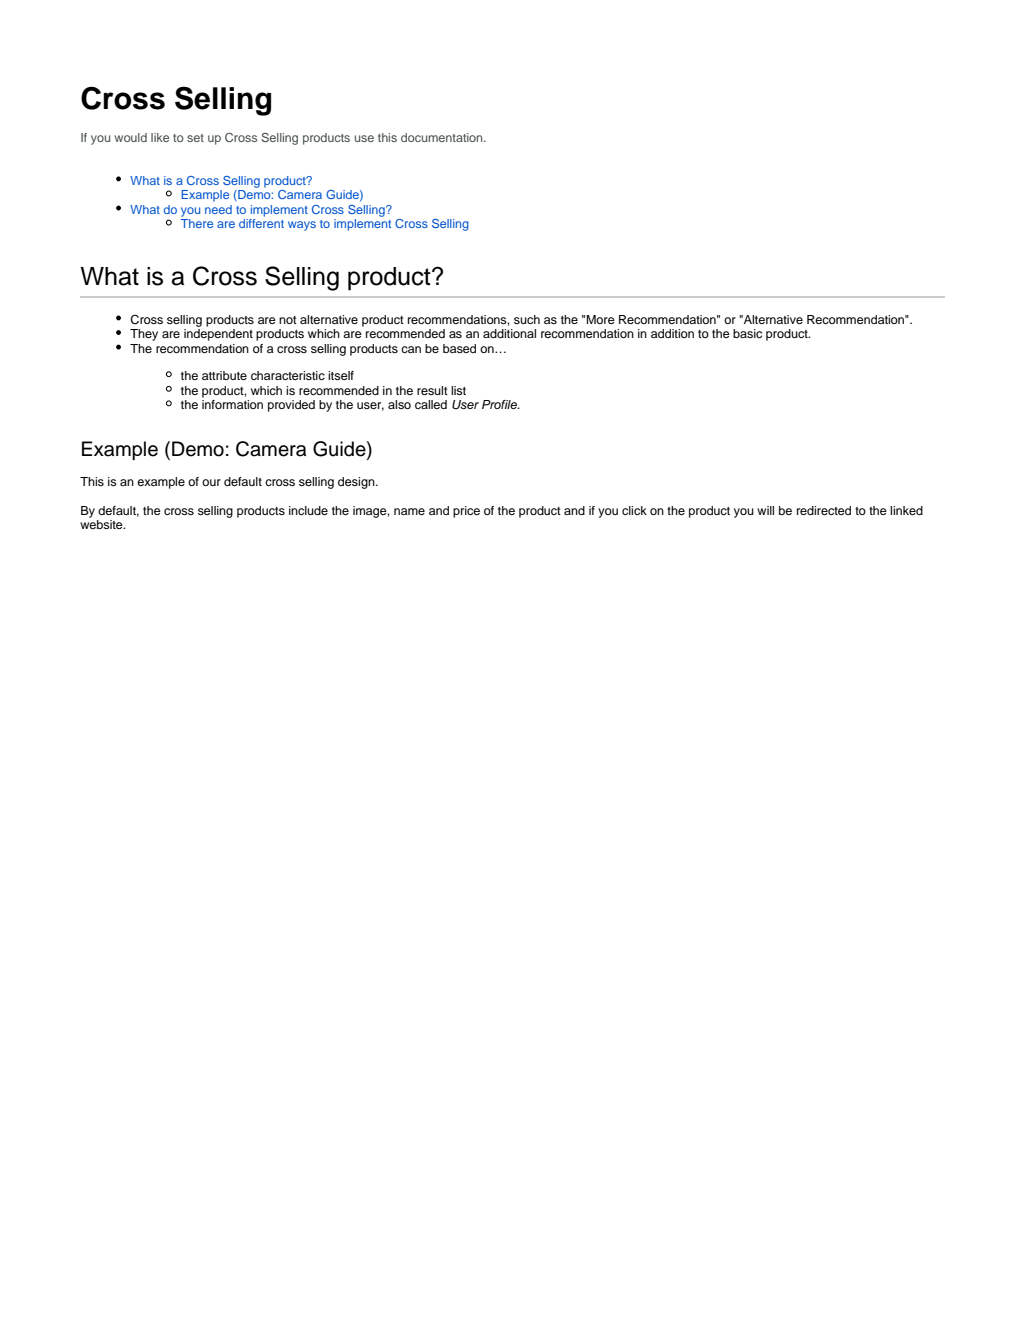 This screenshot has height=1326, width=1025. Describe the element at coordinates (302, 226) in the screenshot. I see `ways` at that location.
